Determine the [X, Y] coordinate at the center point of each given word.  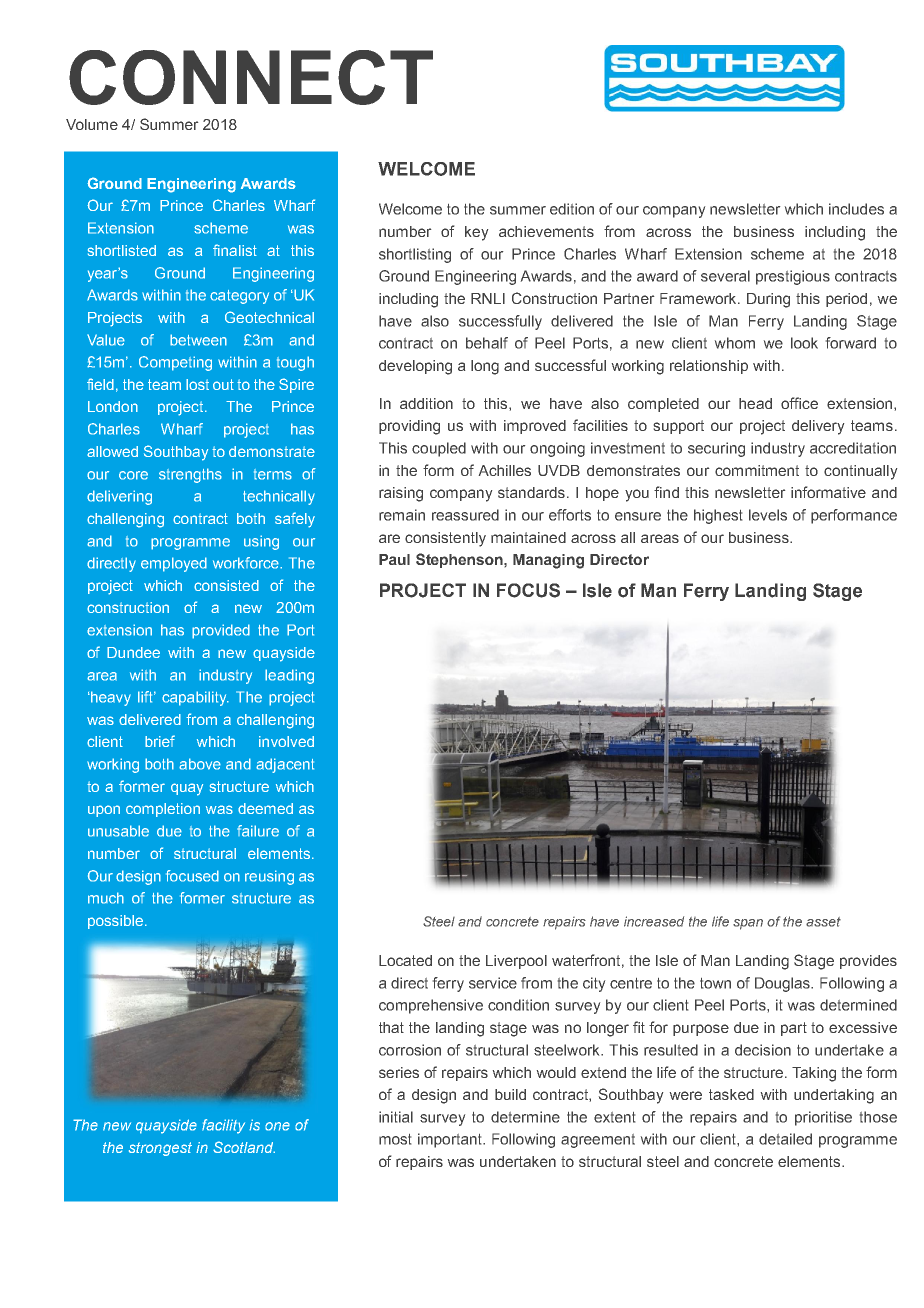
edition [572, 209]
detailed [785, 1139]
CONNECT [251, 77]
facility [223, 1126]
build [510, 1094]
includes [856, 209]
